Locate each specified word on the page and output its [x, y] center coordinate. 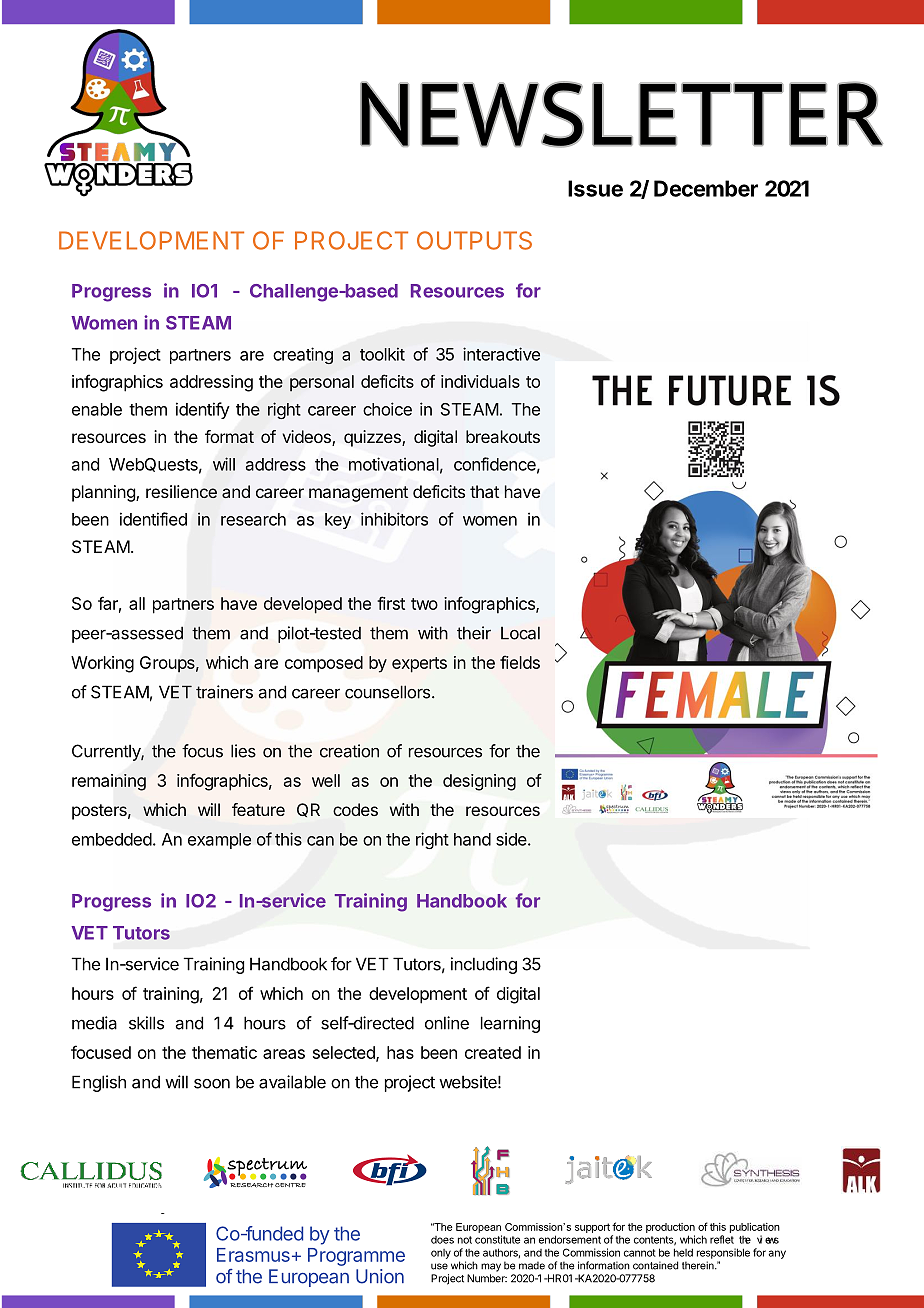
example [219, 841]
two [424, 604]
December [706, 188]
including [484, 965]
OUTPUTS [474, 240]
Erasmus [253, 1255]
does [442, 1240]
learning [510, 1024]
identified [153, 519]
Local [520, 633]
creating [303, 356]
